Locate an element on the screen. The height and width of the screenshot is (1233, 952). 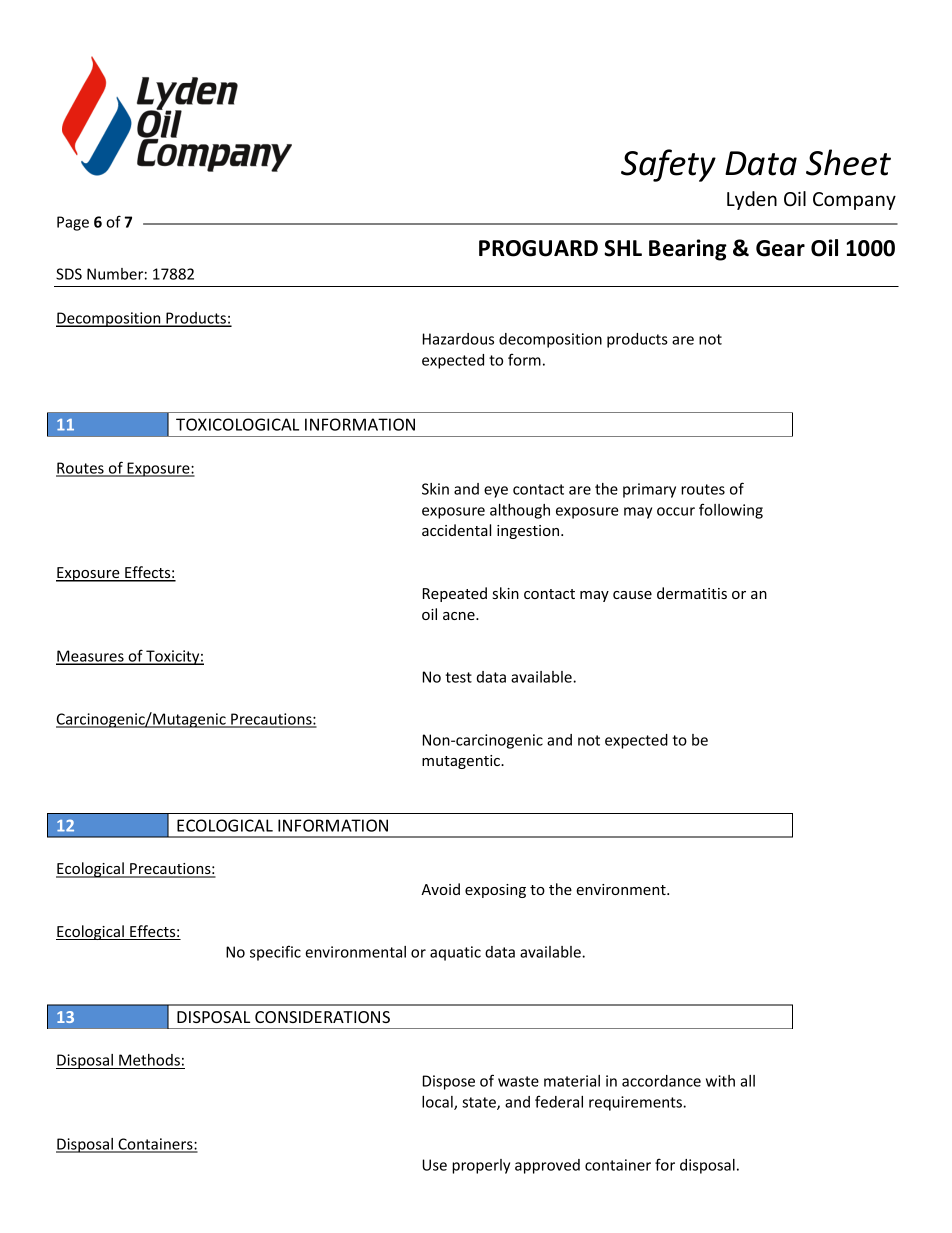
Gear is located at coordinates (780, 248).
